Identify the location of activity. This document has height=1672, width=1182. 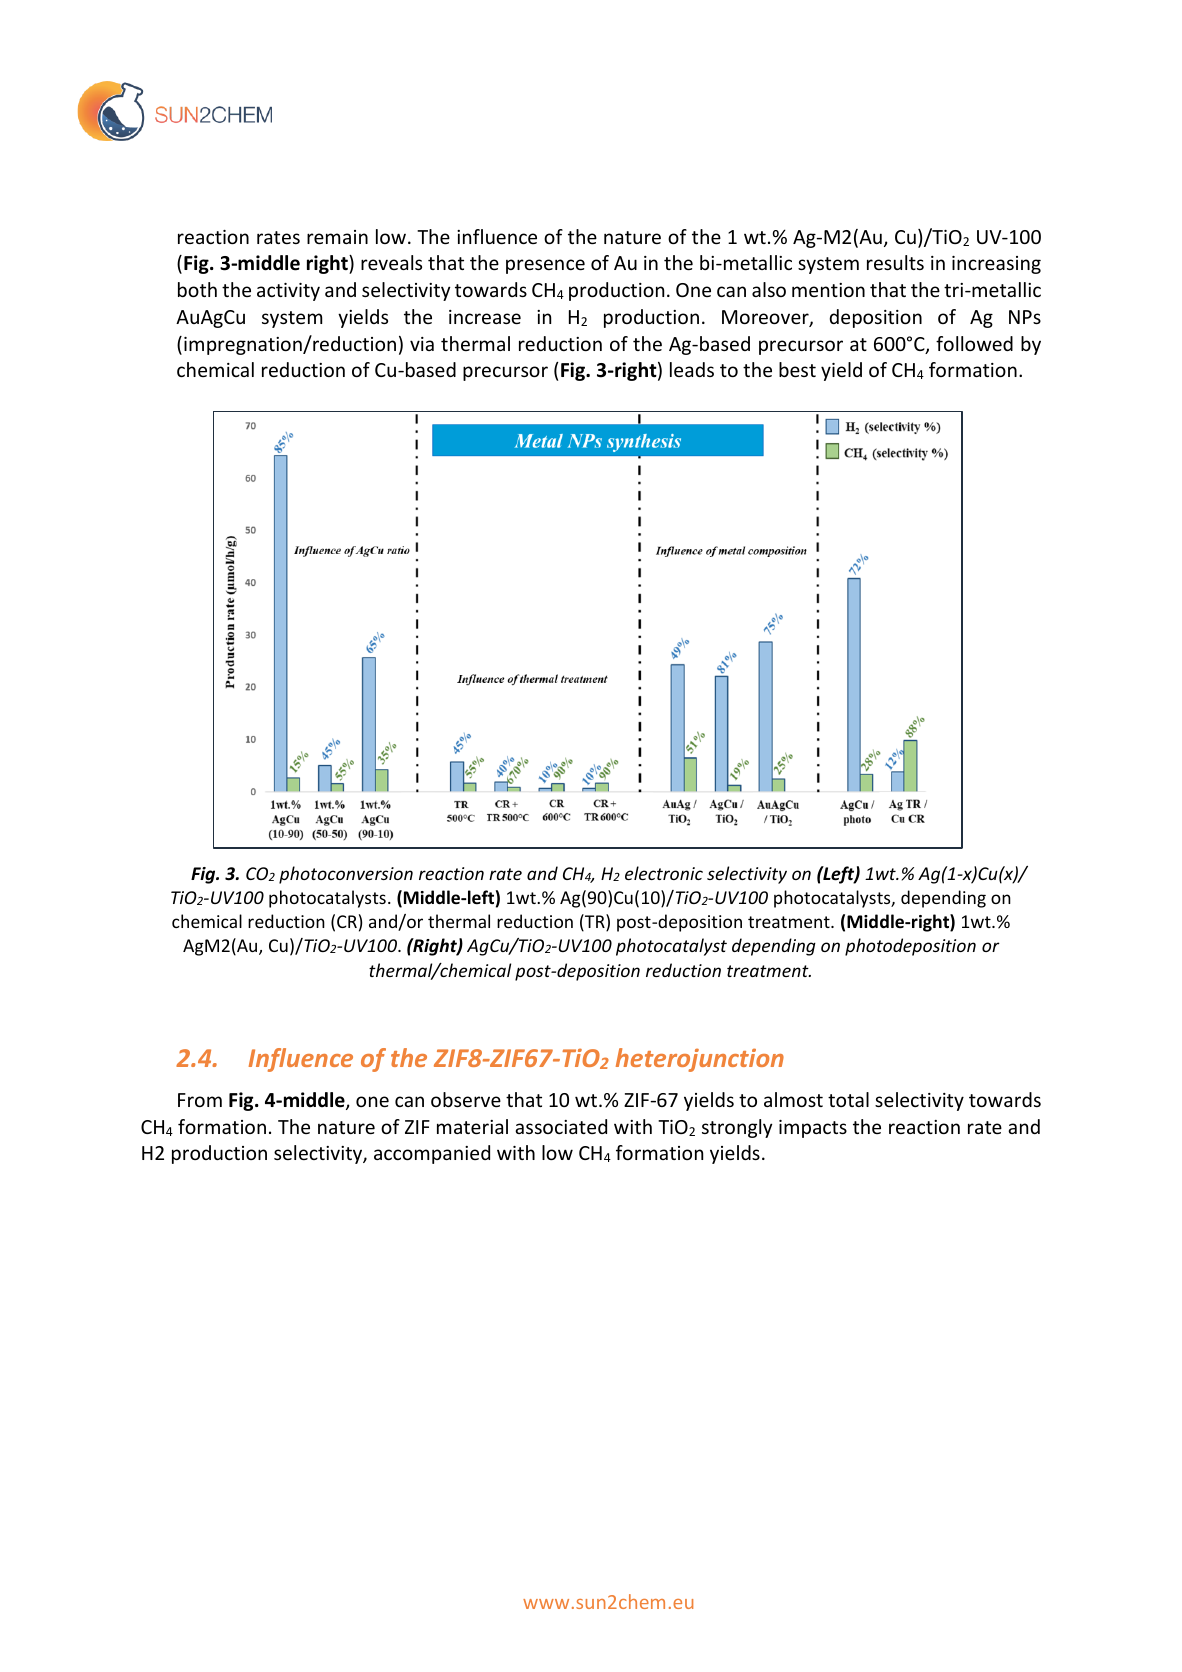
(288, 292).
